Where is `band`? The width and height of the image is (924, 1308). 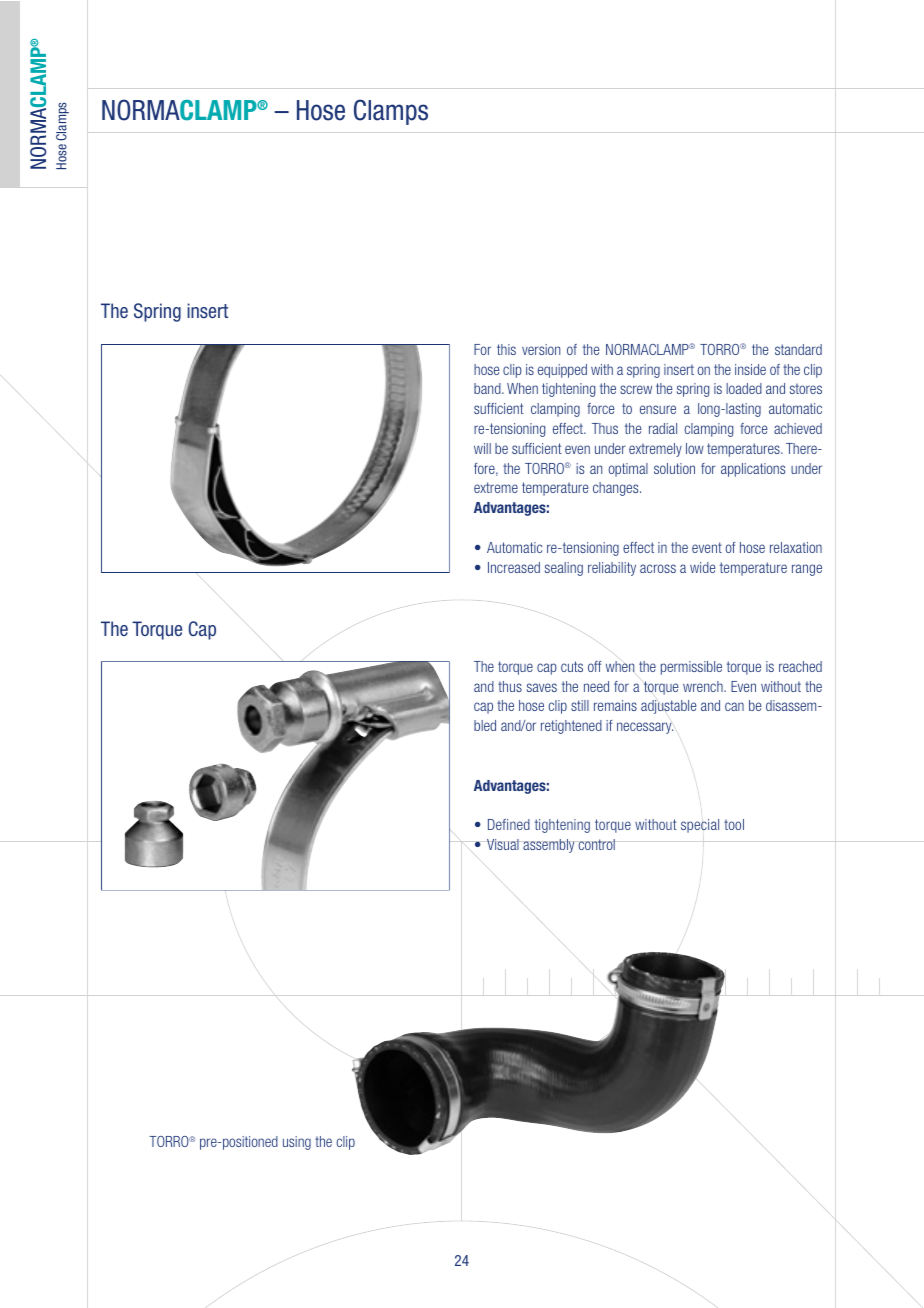
band is located at coordinates (488, 388).
